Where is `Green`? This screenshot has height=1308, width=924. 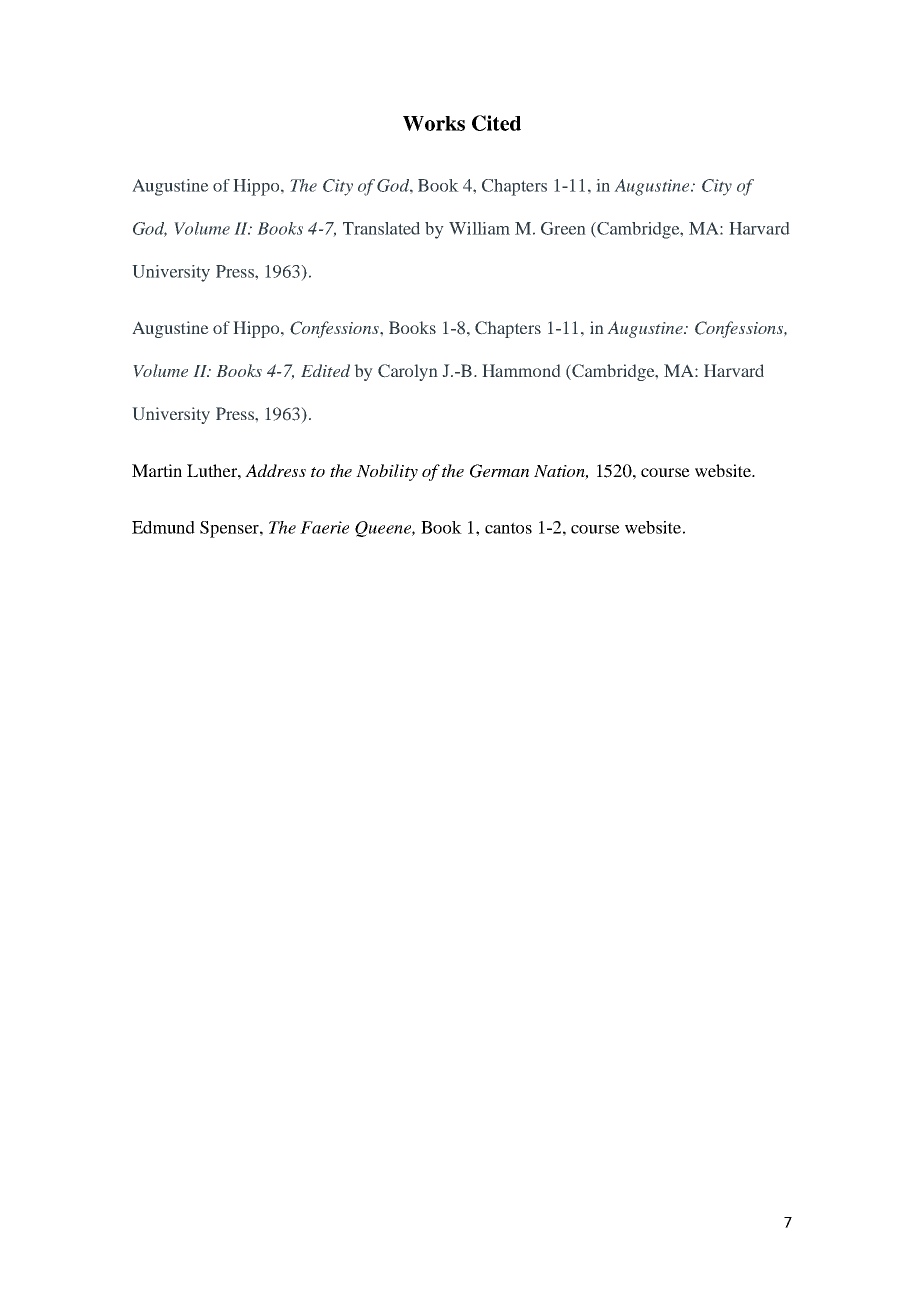
Green is located at coordinates (563, 228).
